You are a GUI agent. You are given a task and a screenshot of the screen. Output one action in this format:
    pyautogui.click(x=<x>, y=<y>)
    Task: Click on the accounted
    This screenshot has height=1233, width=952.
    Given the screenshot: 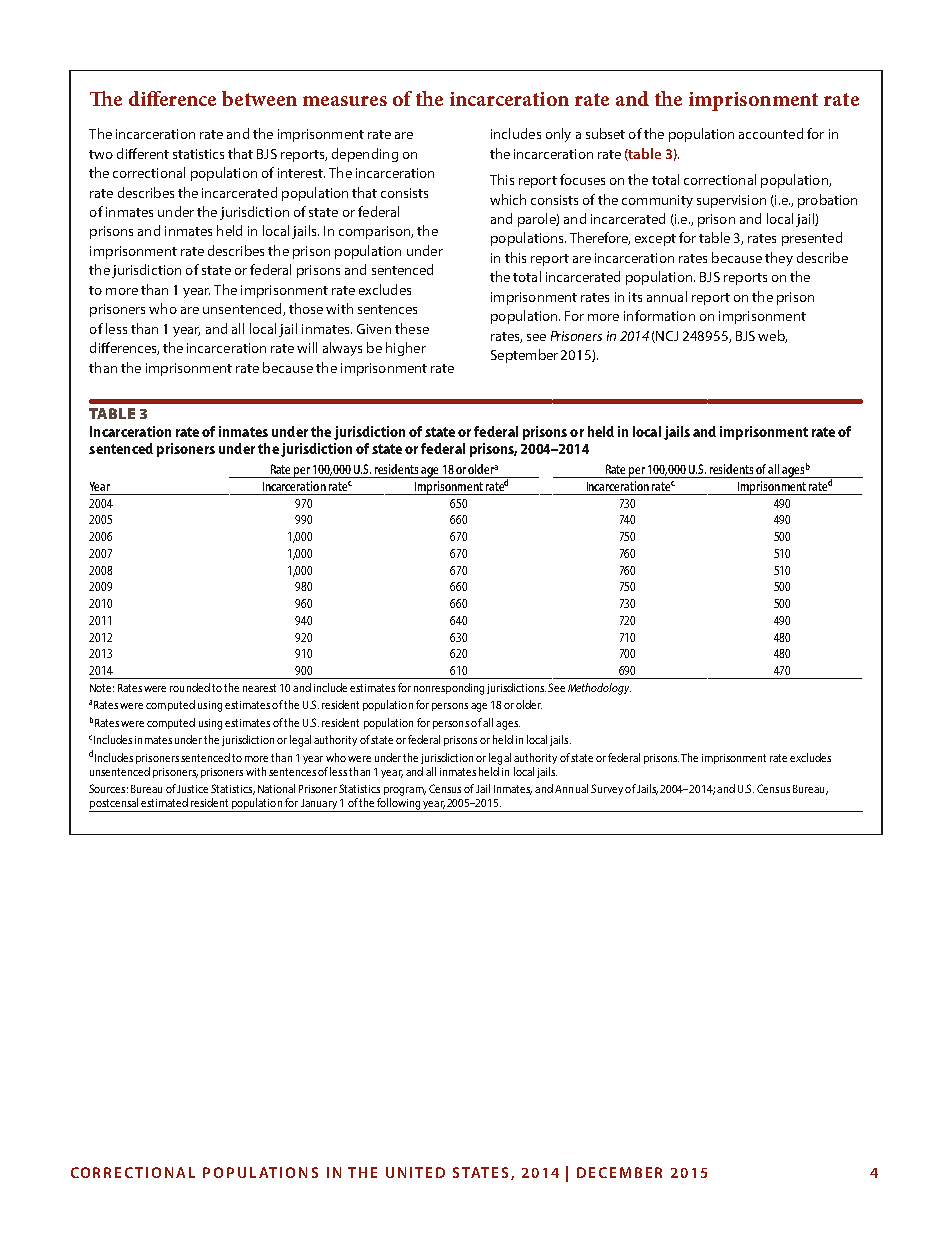 What is the action you would take?
    pyautogui.click(x=771, y=133)
